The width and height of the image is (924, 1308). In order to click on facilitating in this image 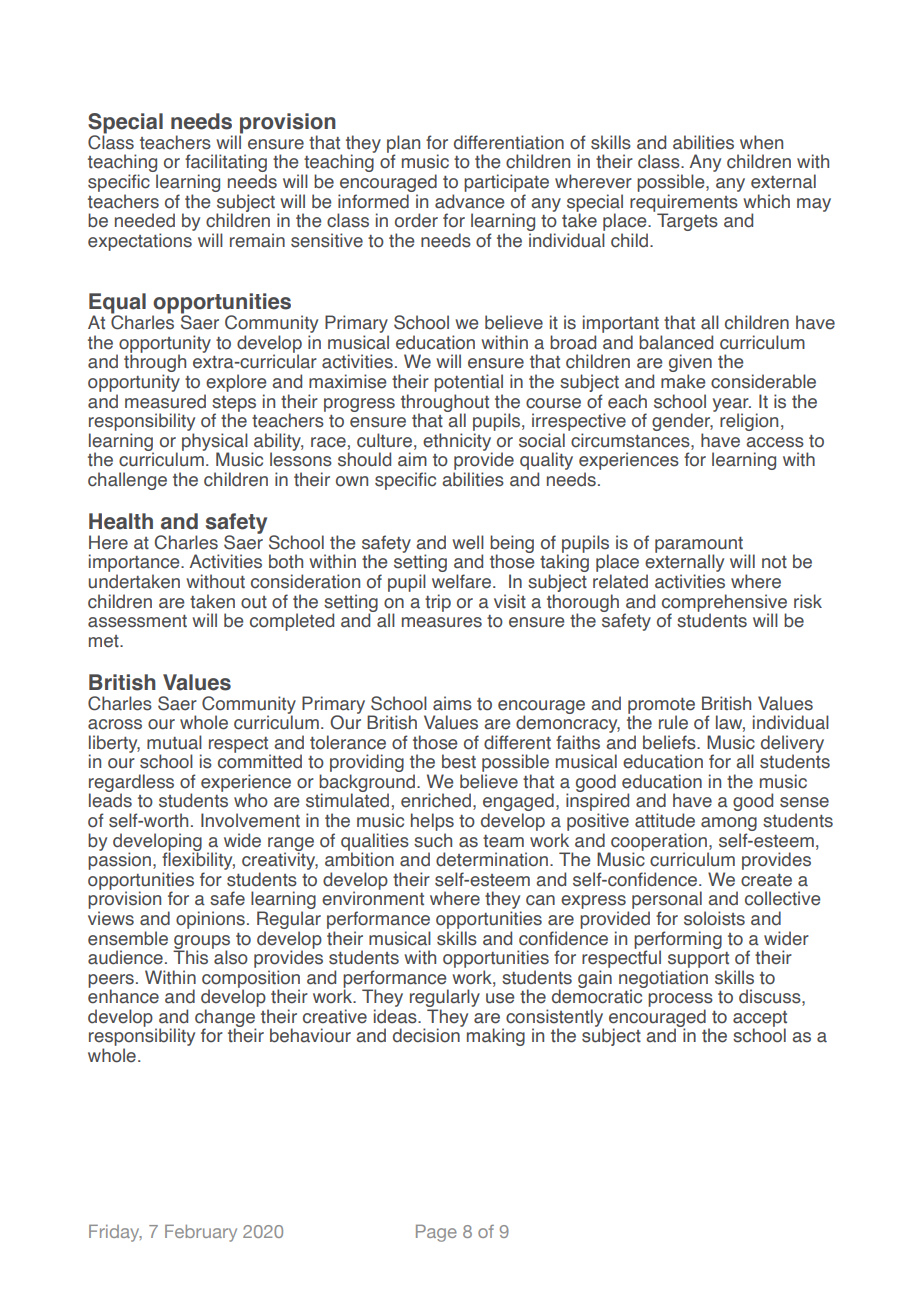, I will do `click(226, 164)`.
